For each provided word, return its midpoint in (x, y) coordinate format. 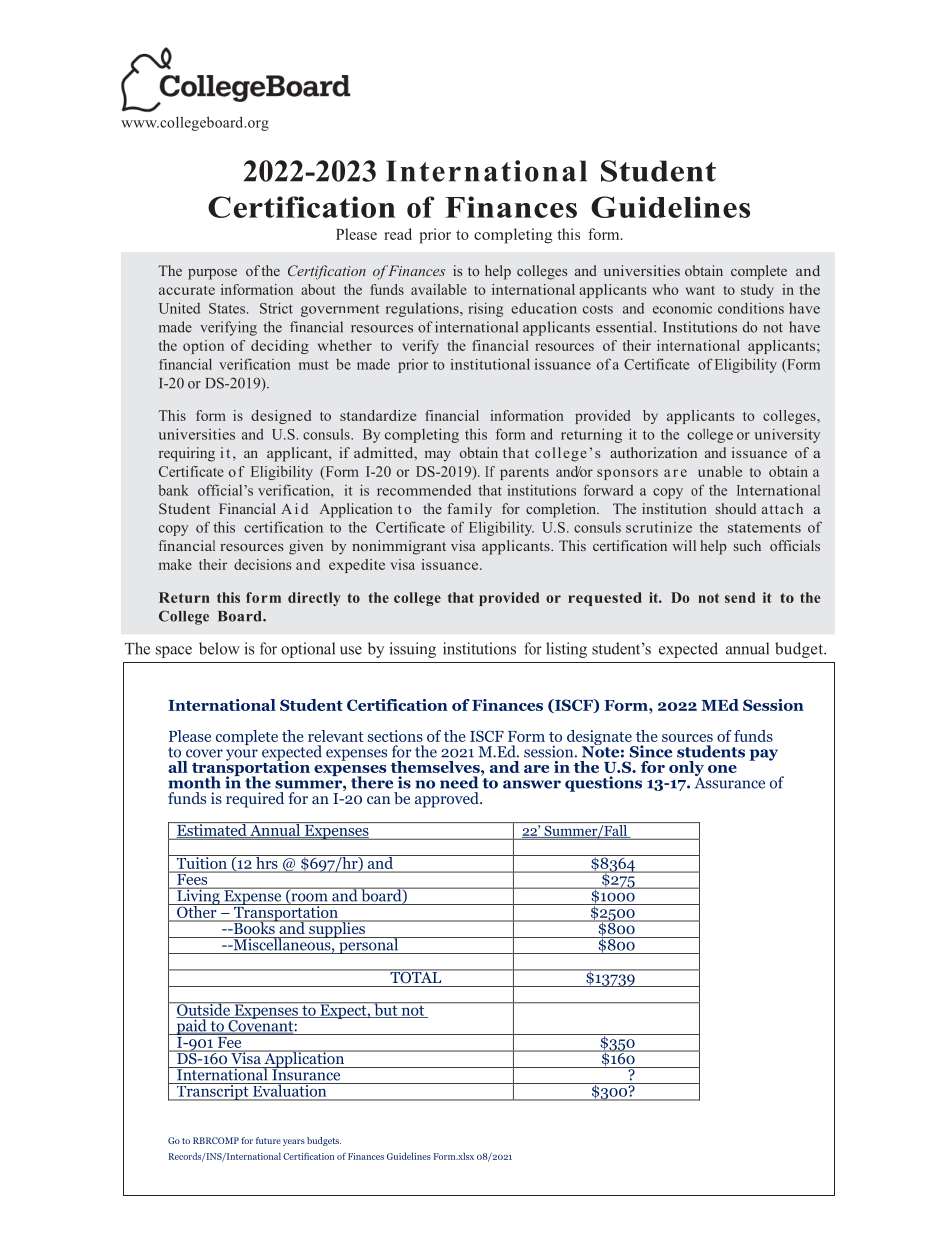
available (439, 289)
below (219, 648)
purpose (212, 274)
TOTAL (416, 976)
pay (763, 755)
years (294, 1142)
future (268, 1140)
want (700, 290)
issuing (412, 650)
